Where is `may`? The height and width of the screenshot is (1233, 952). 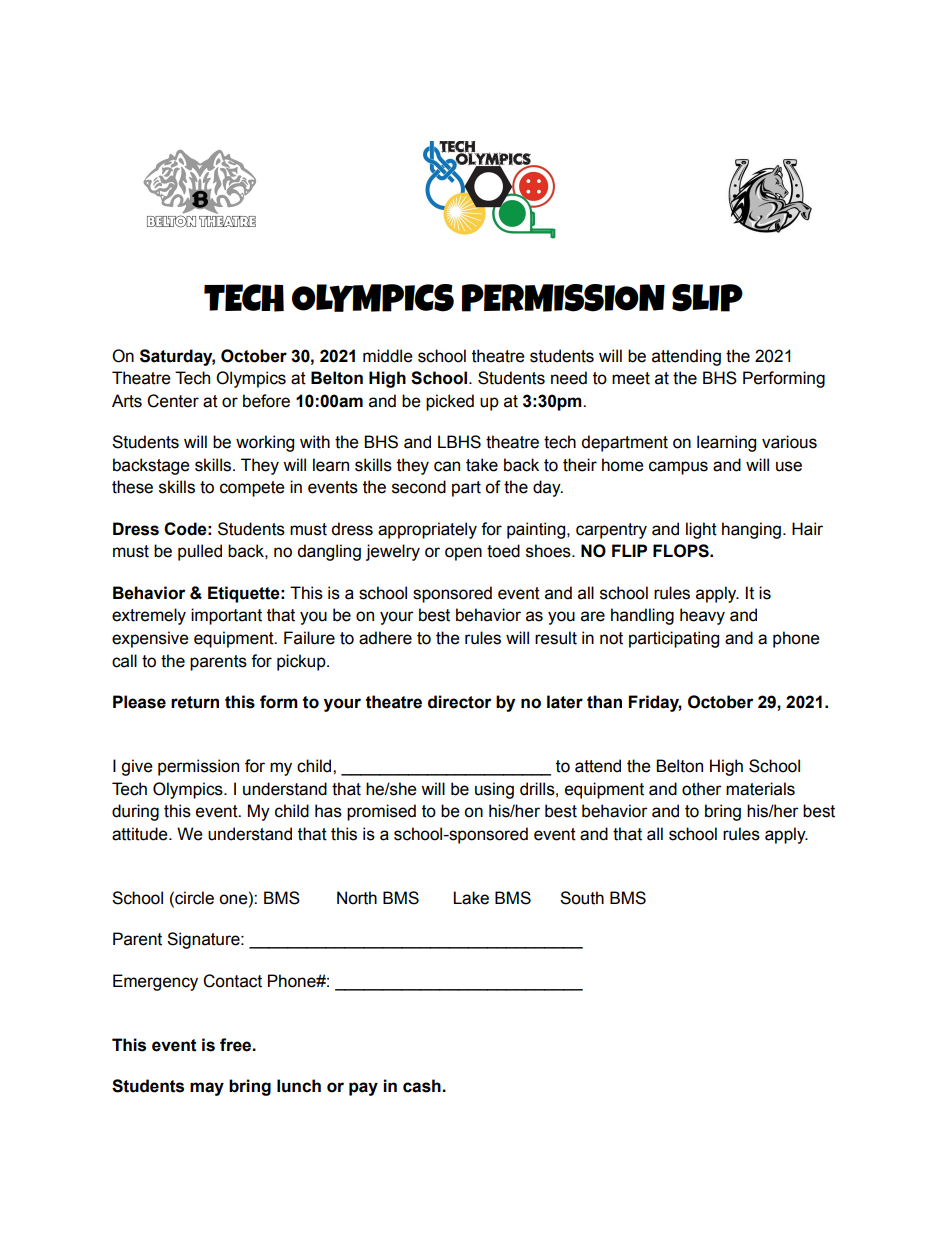
may is located at coordinates (207, 1089).
